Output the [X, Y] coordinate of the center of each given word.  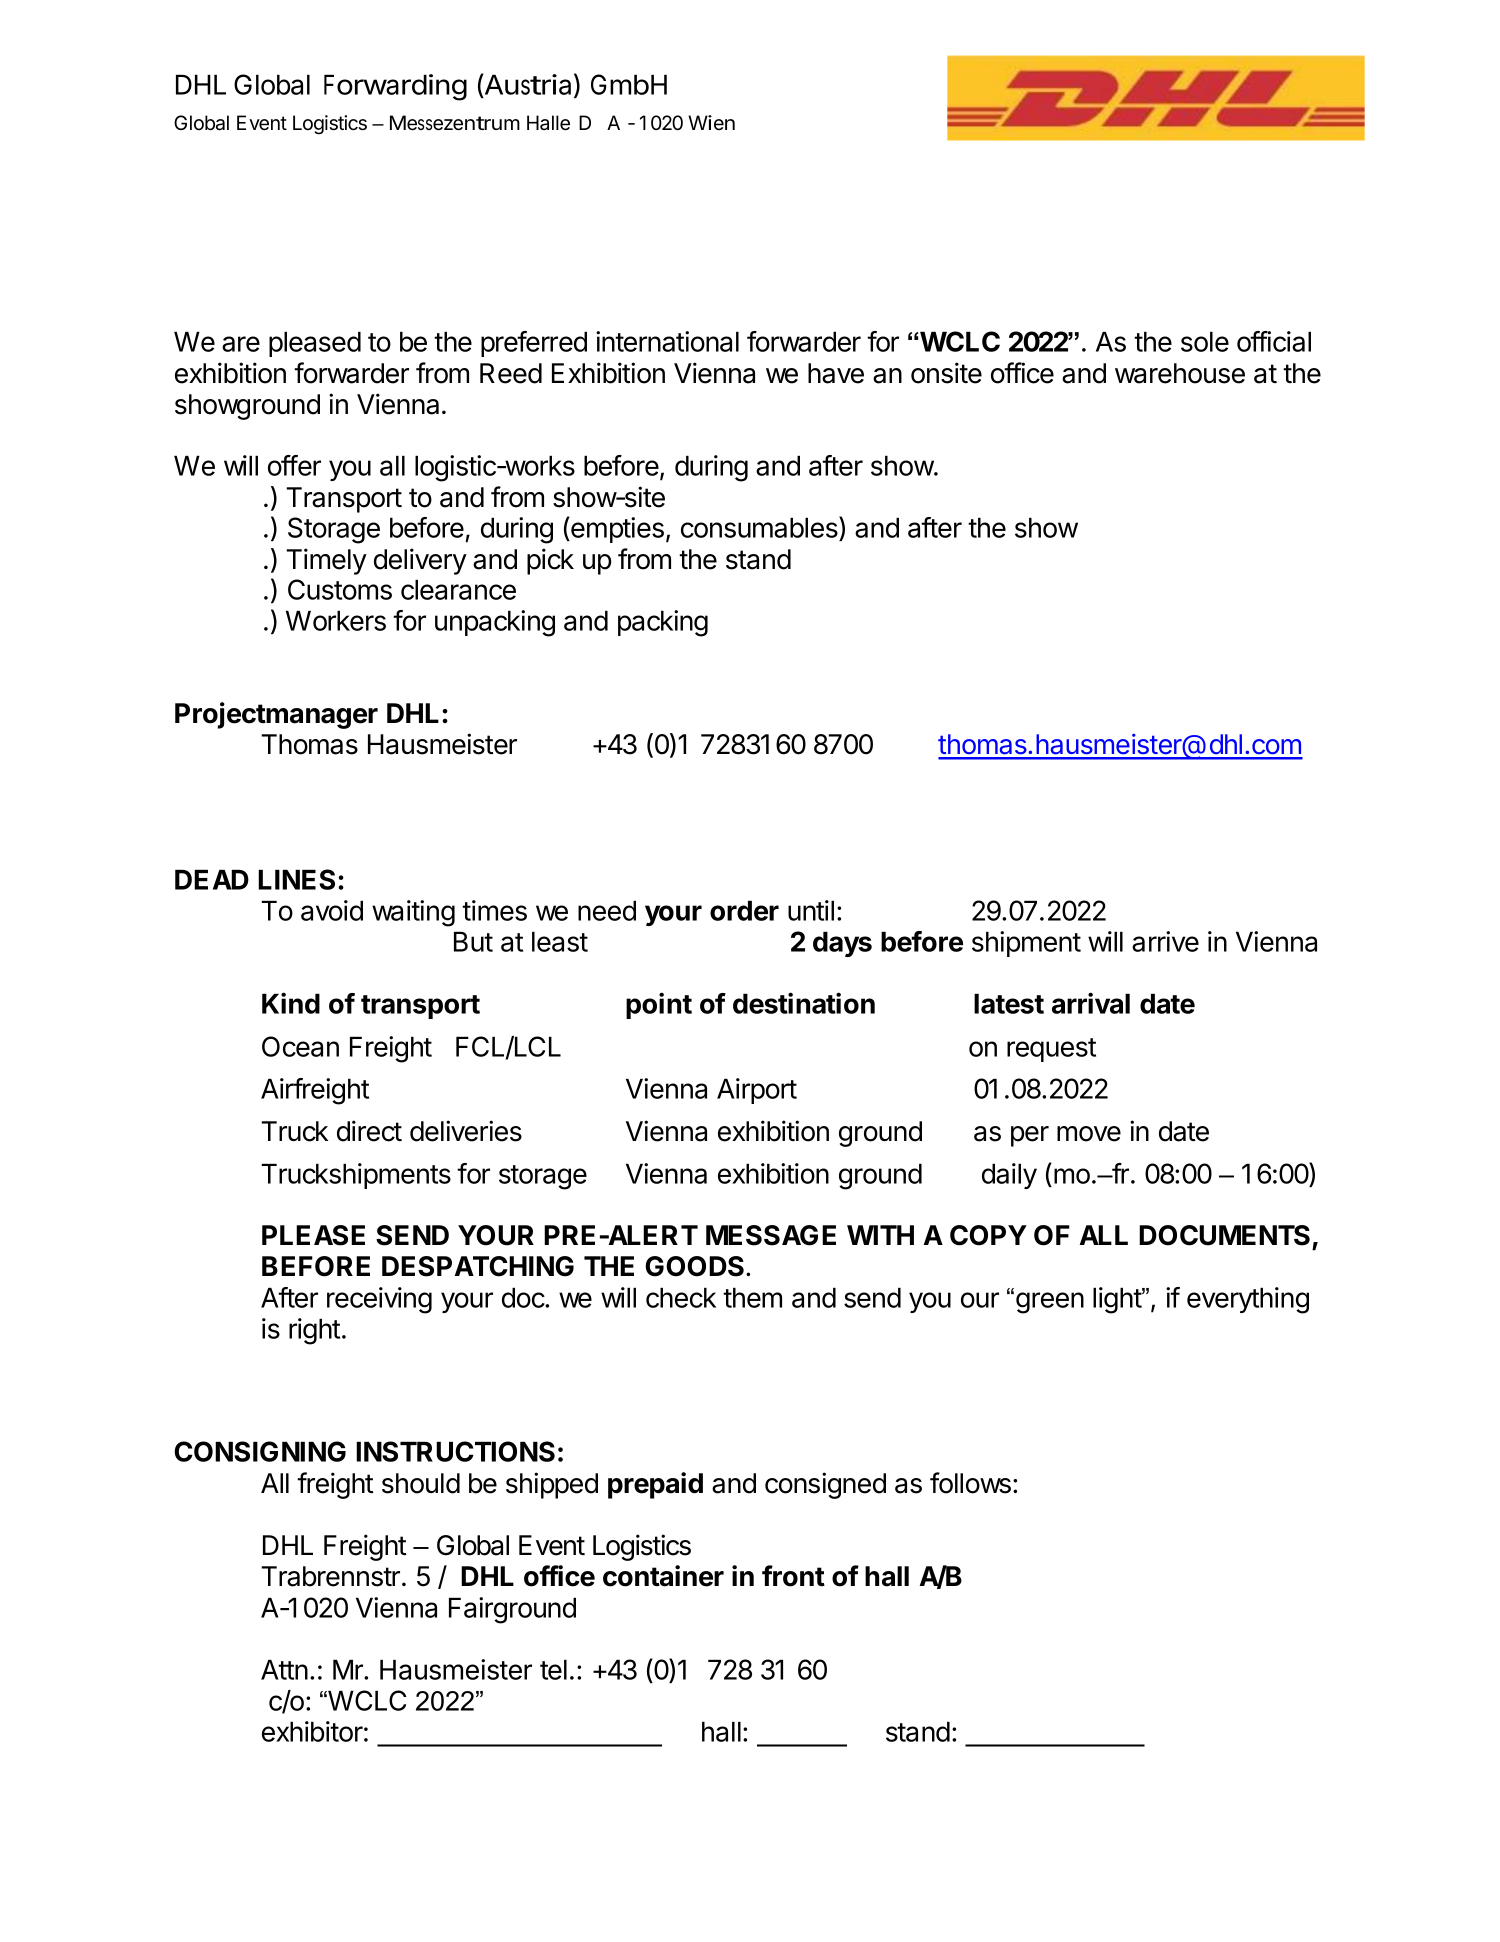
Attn [284, 1669]
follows [970, 1483]
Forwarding [395, 87]
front [793, 1576]
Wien [711, 122]
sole [1205, 341]
